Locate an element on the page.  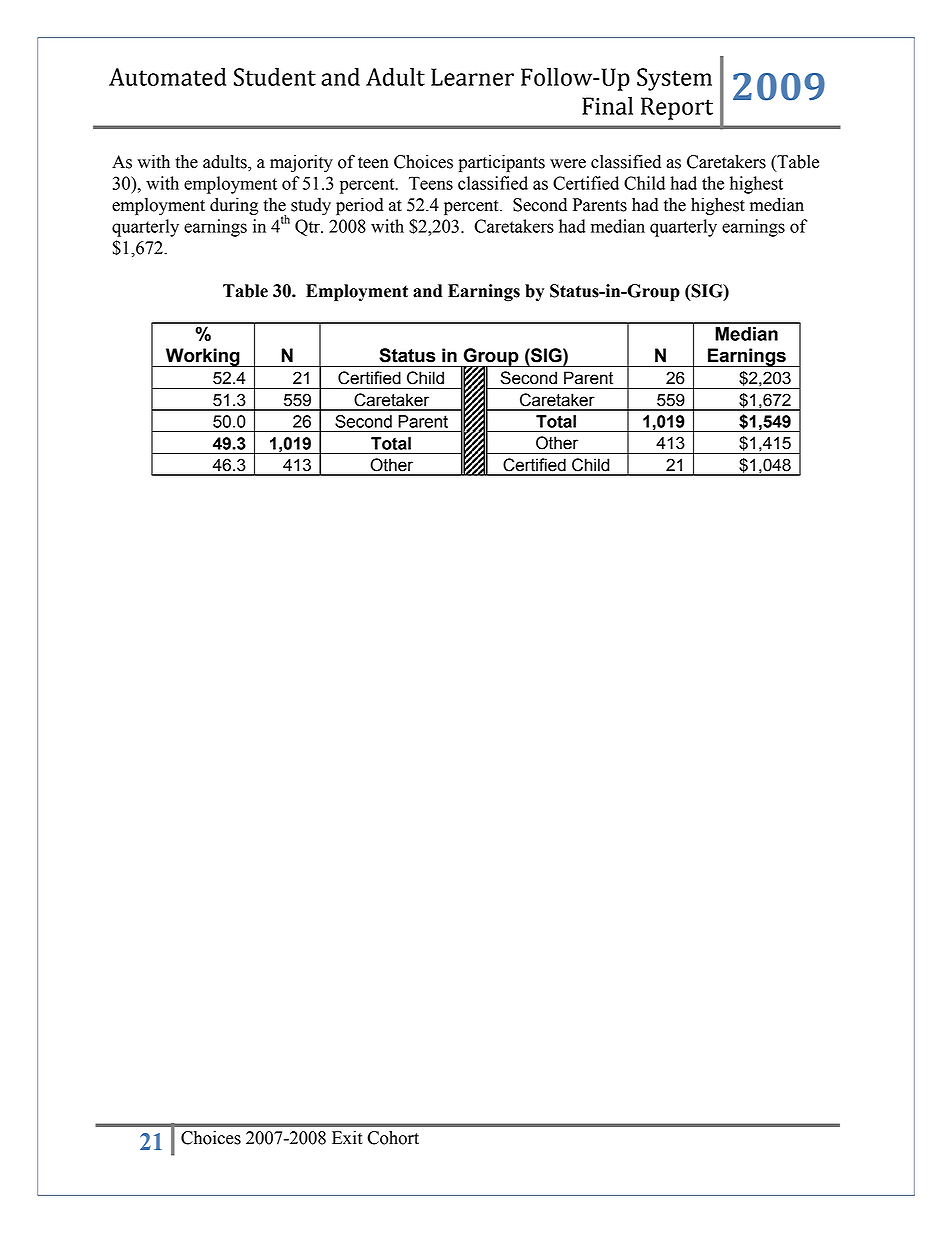
Working is located at coordinates (203, 357).
